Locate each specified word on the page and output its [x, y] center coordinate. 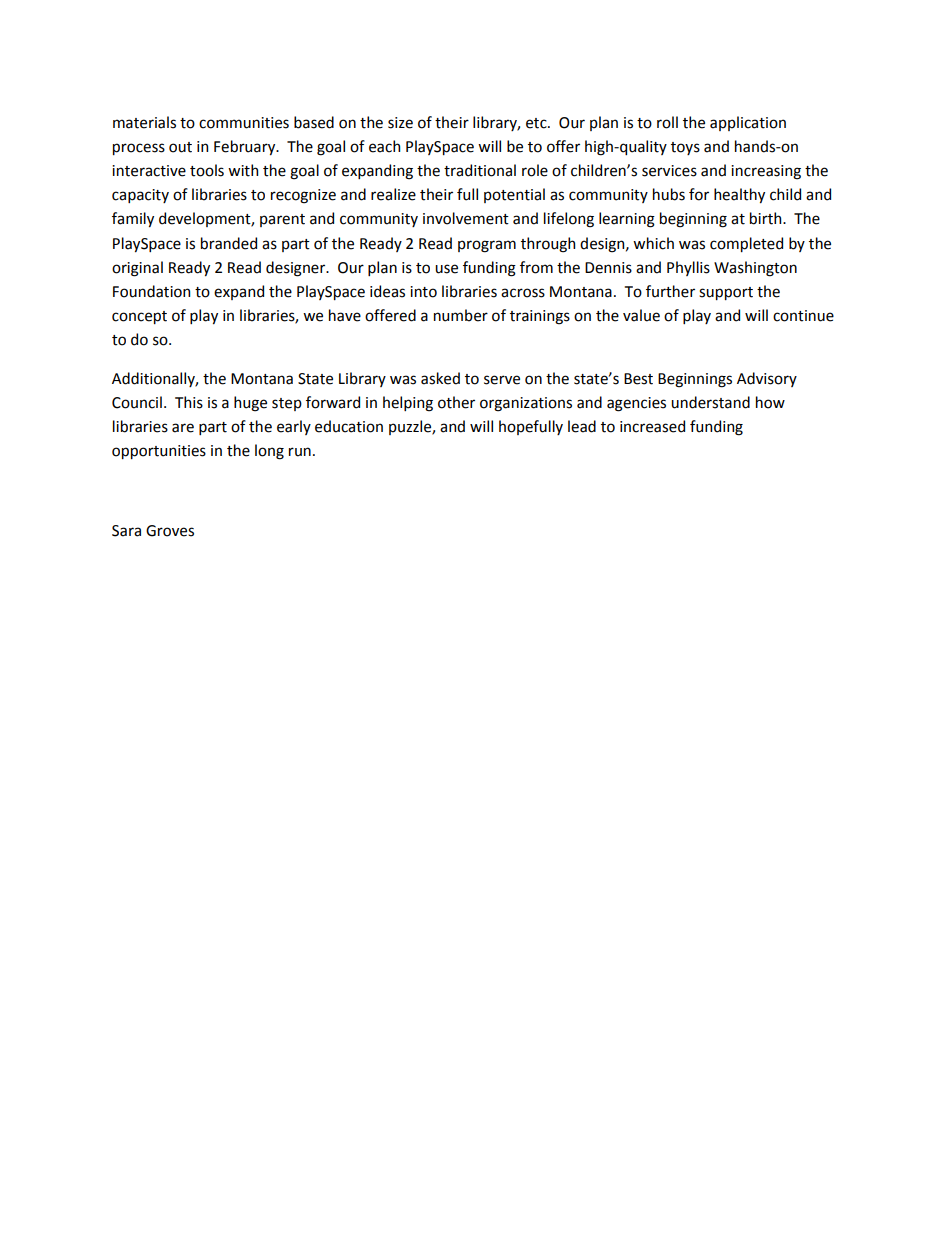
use [446, 269]
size [400, 123]
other [456, 402]
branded [229, 243]
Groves [170, 531]
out [180, 147]
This [189, 402]
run [300, 452]
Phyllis [688, 268]
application [748, 123]
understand [710, 402]
